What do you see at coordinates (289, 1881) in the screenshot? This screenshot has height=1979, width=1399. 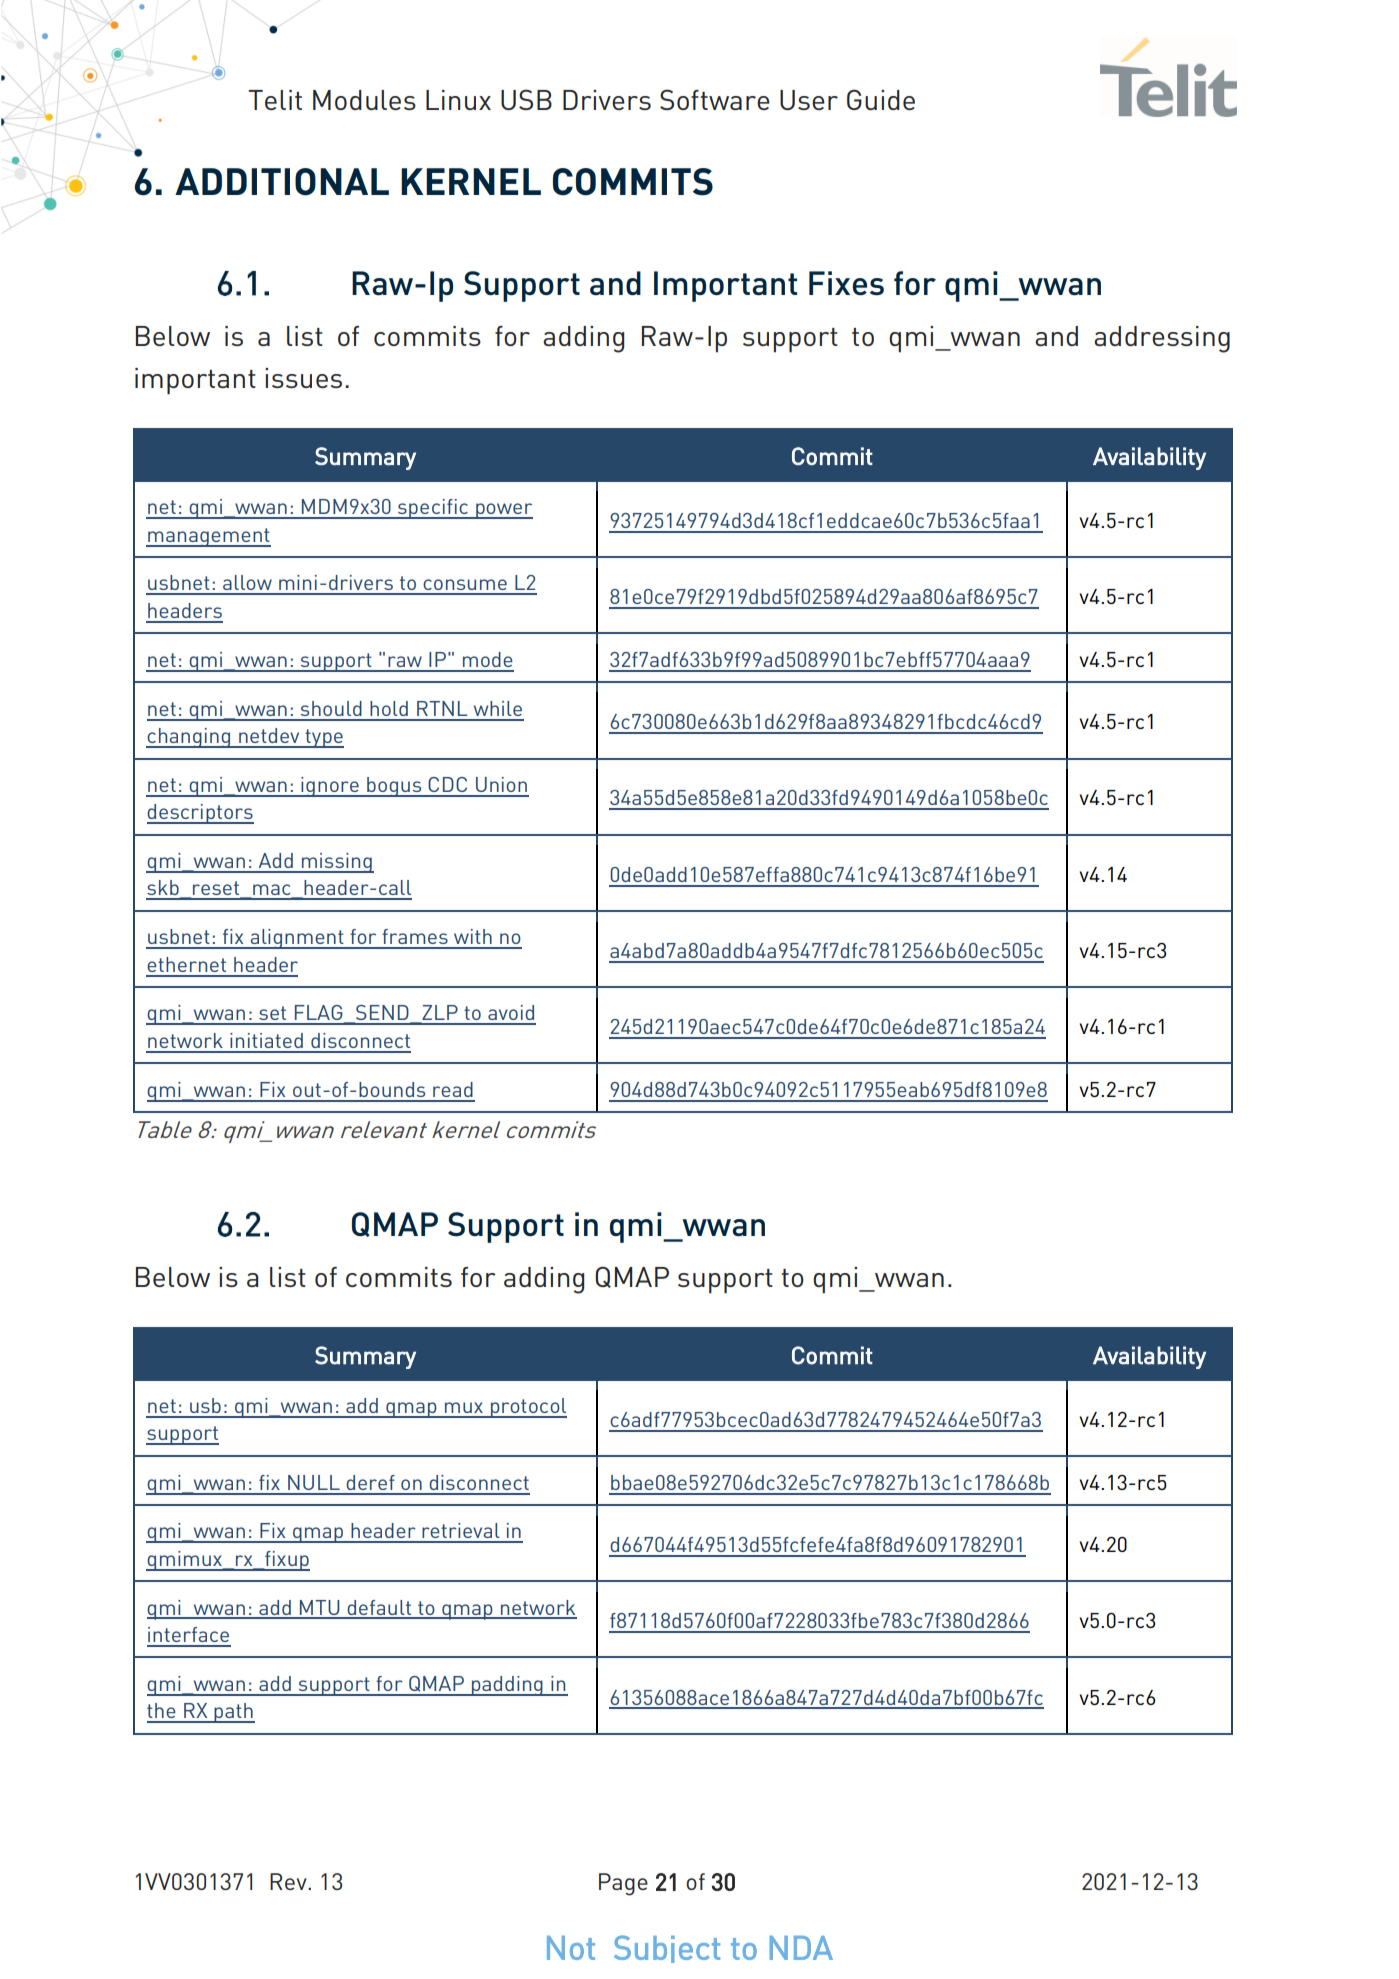 I see `Rev` at bounding box center [289, 1881].
